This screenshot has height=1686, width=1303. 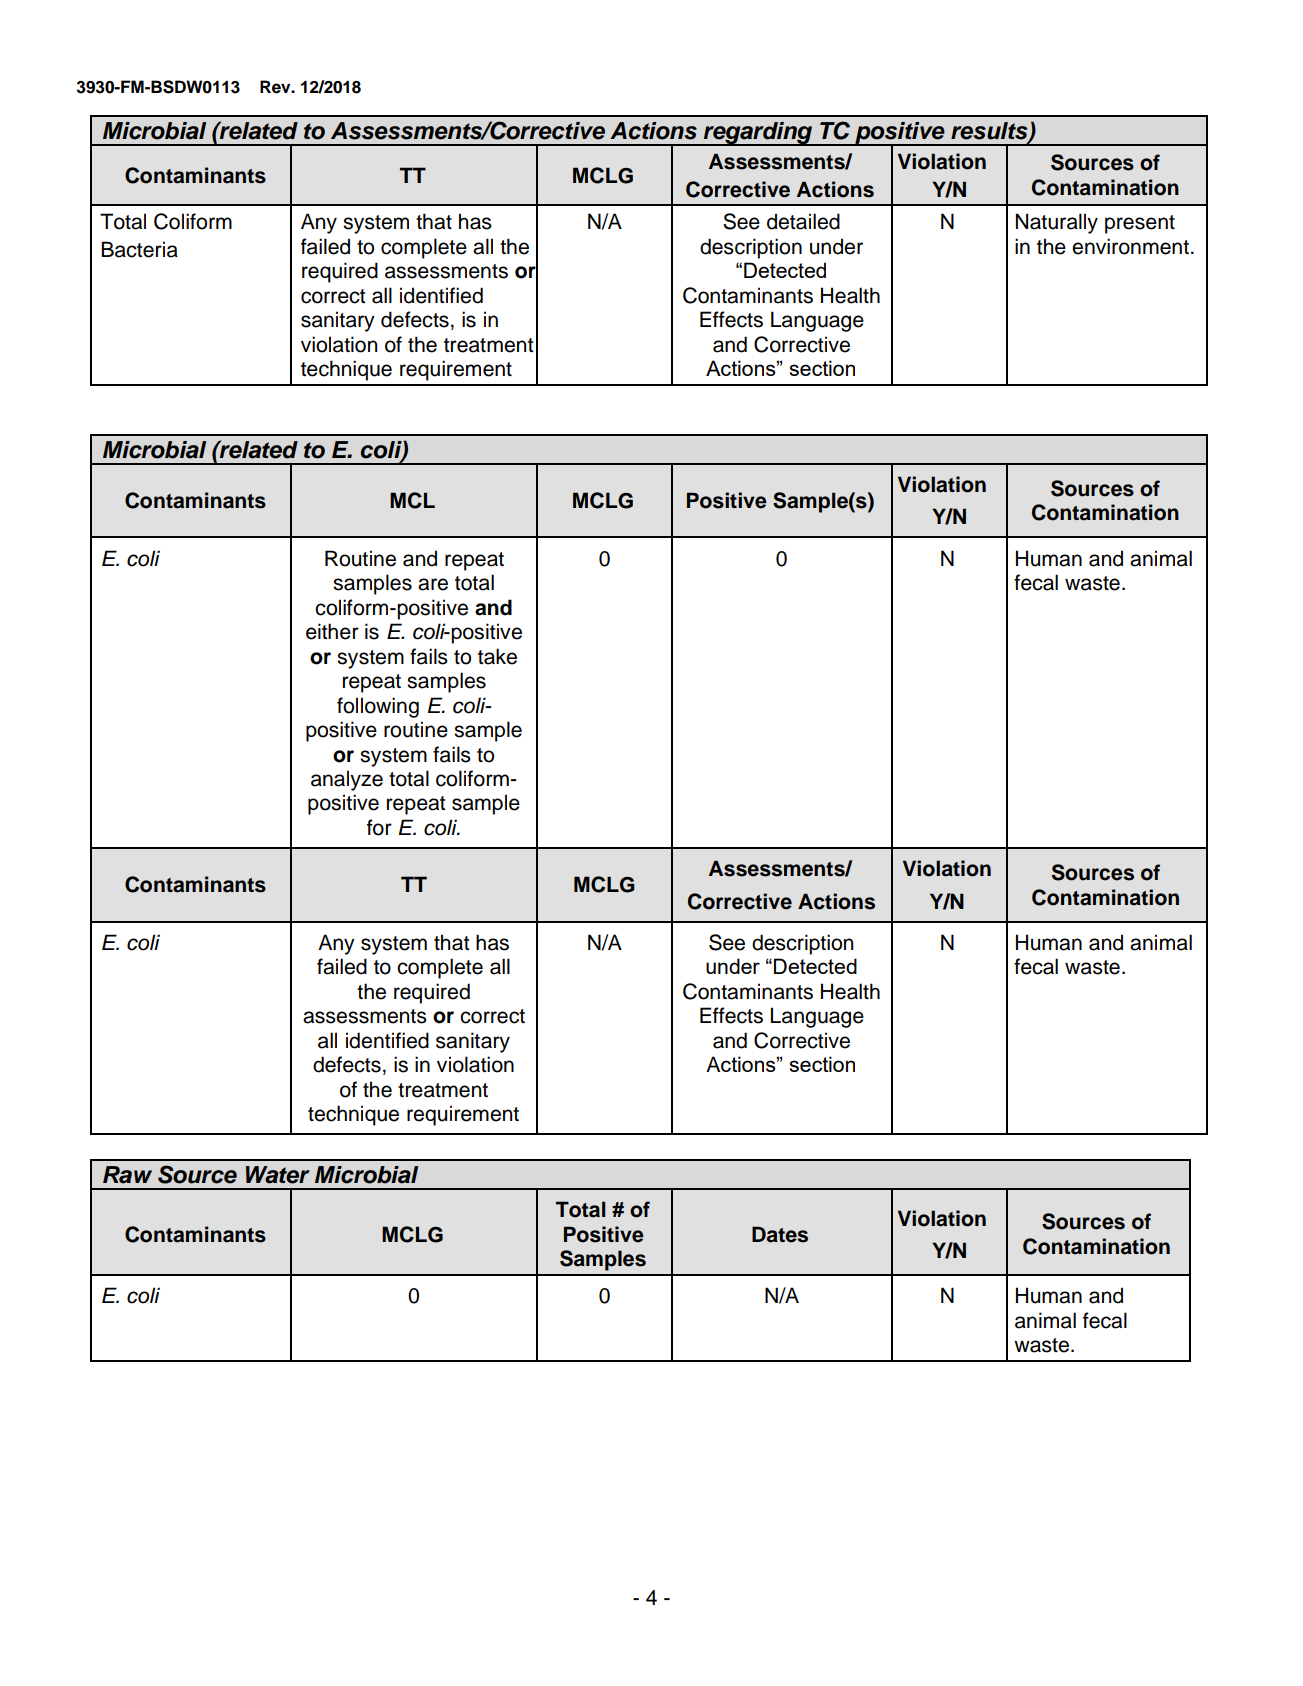 What do you see at coordinates (127, 1175) in the screenshot?
I see `Raw` at bounding box center [127, 1175].
